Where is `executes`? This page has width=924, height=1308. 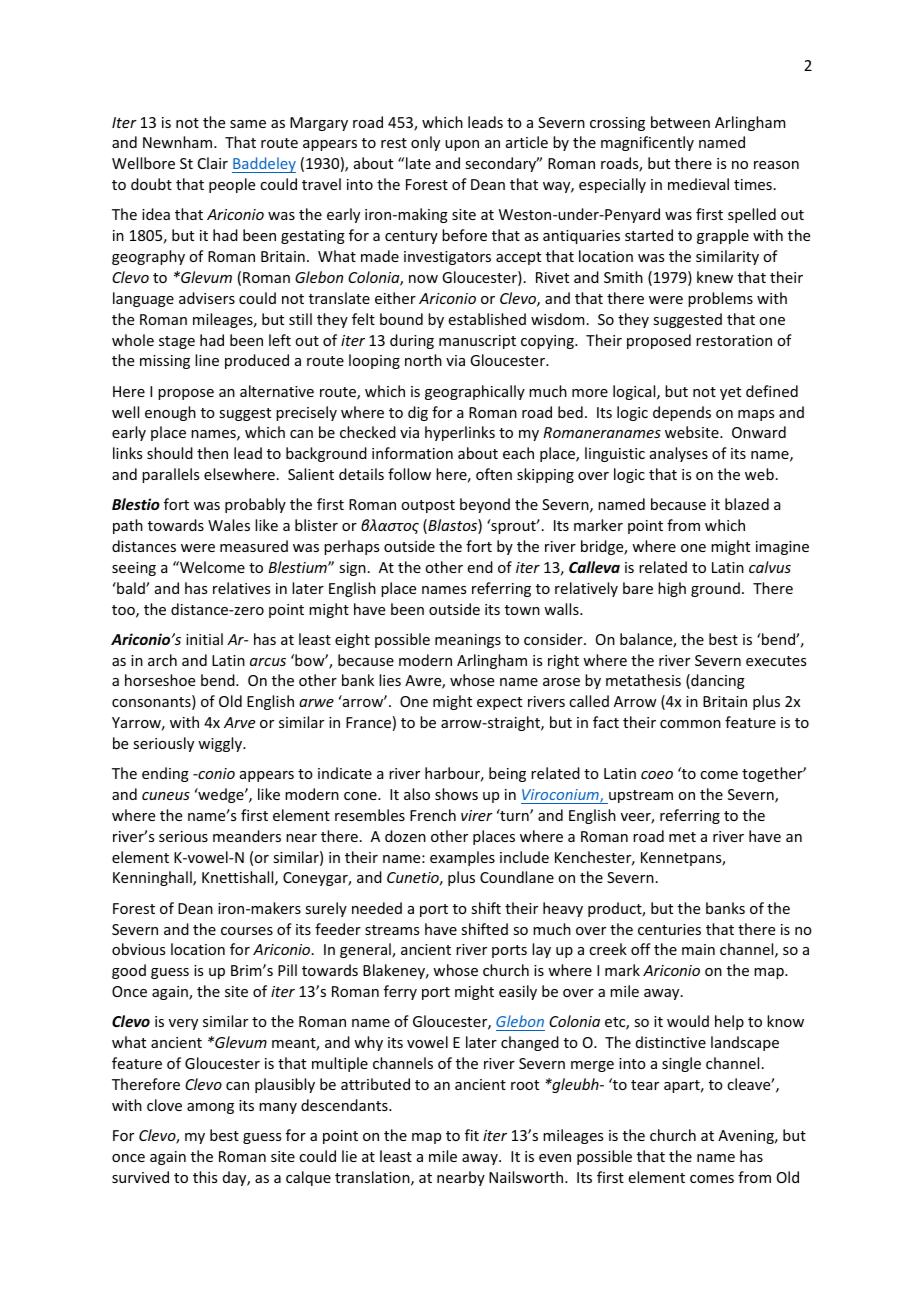 executes is located at coordinates (776, 661).
